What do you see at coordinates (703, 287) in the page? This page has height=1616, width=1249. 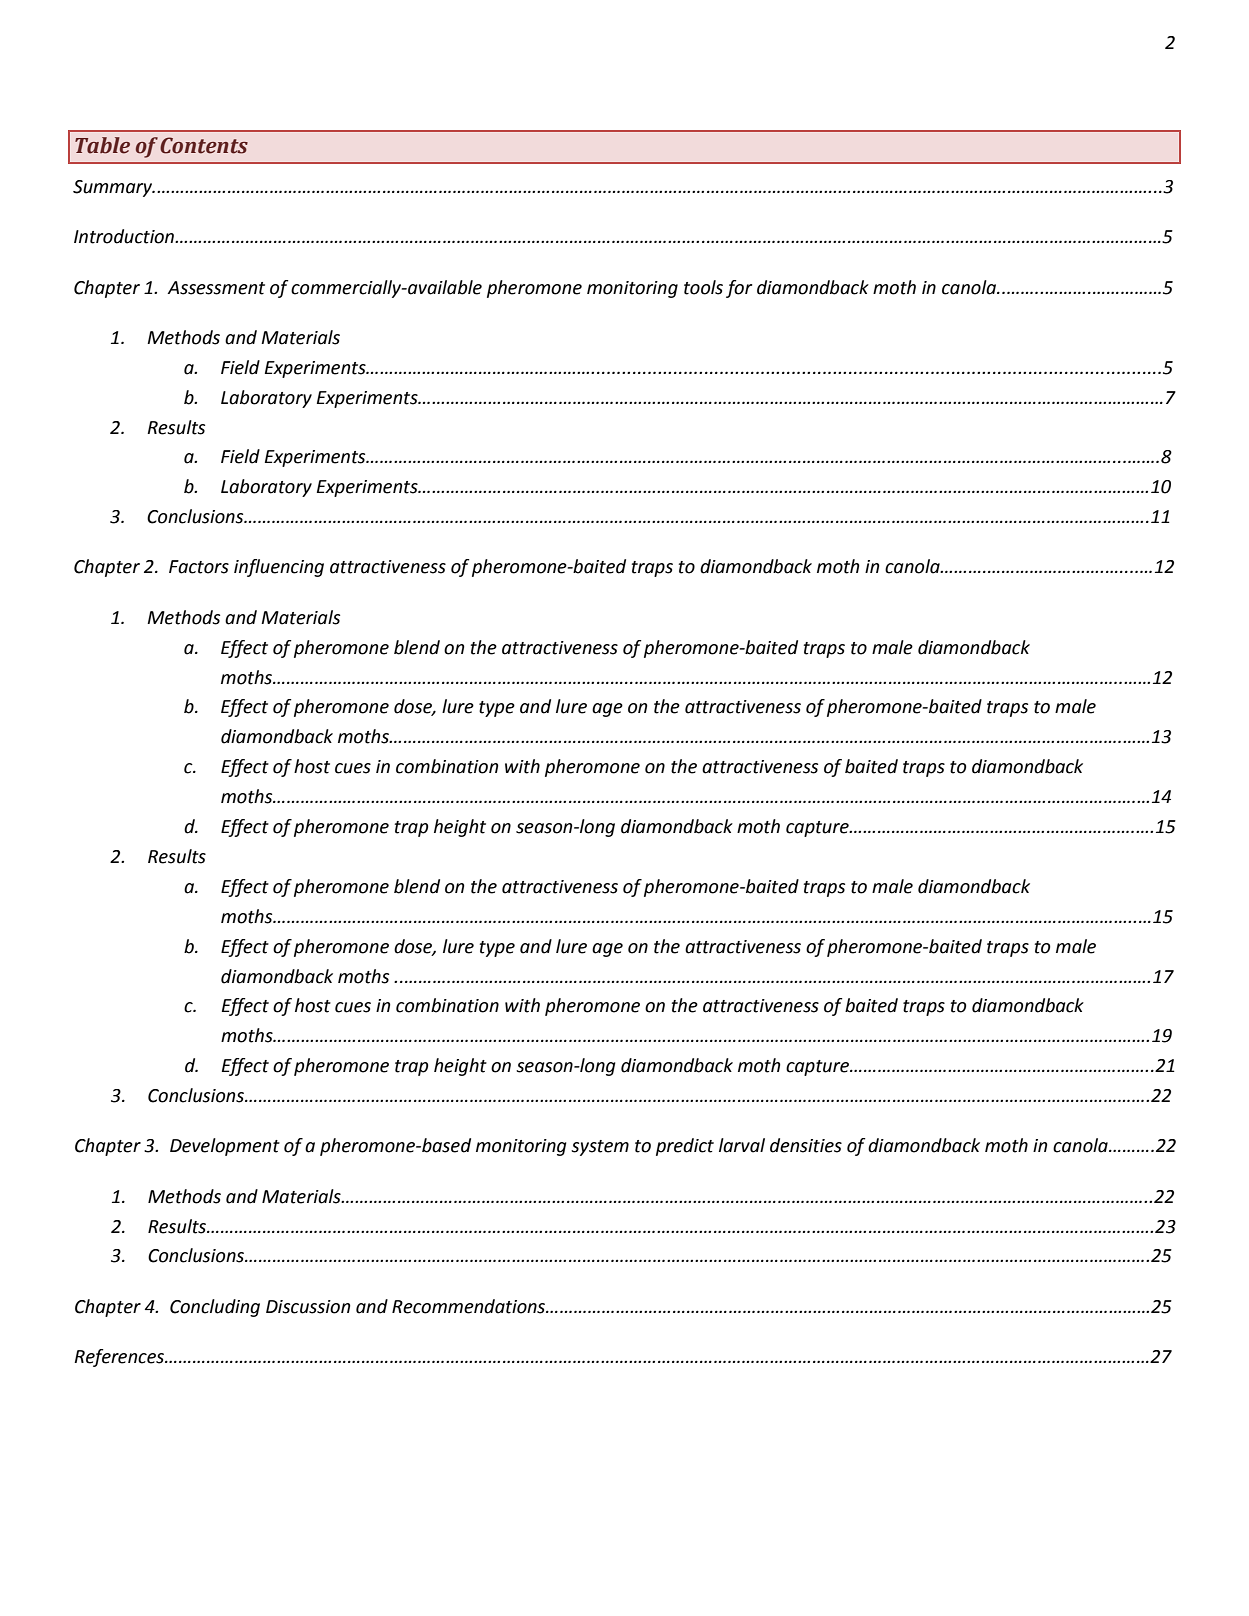 I see `tools` at bounding box center [703, 287].
